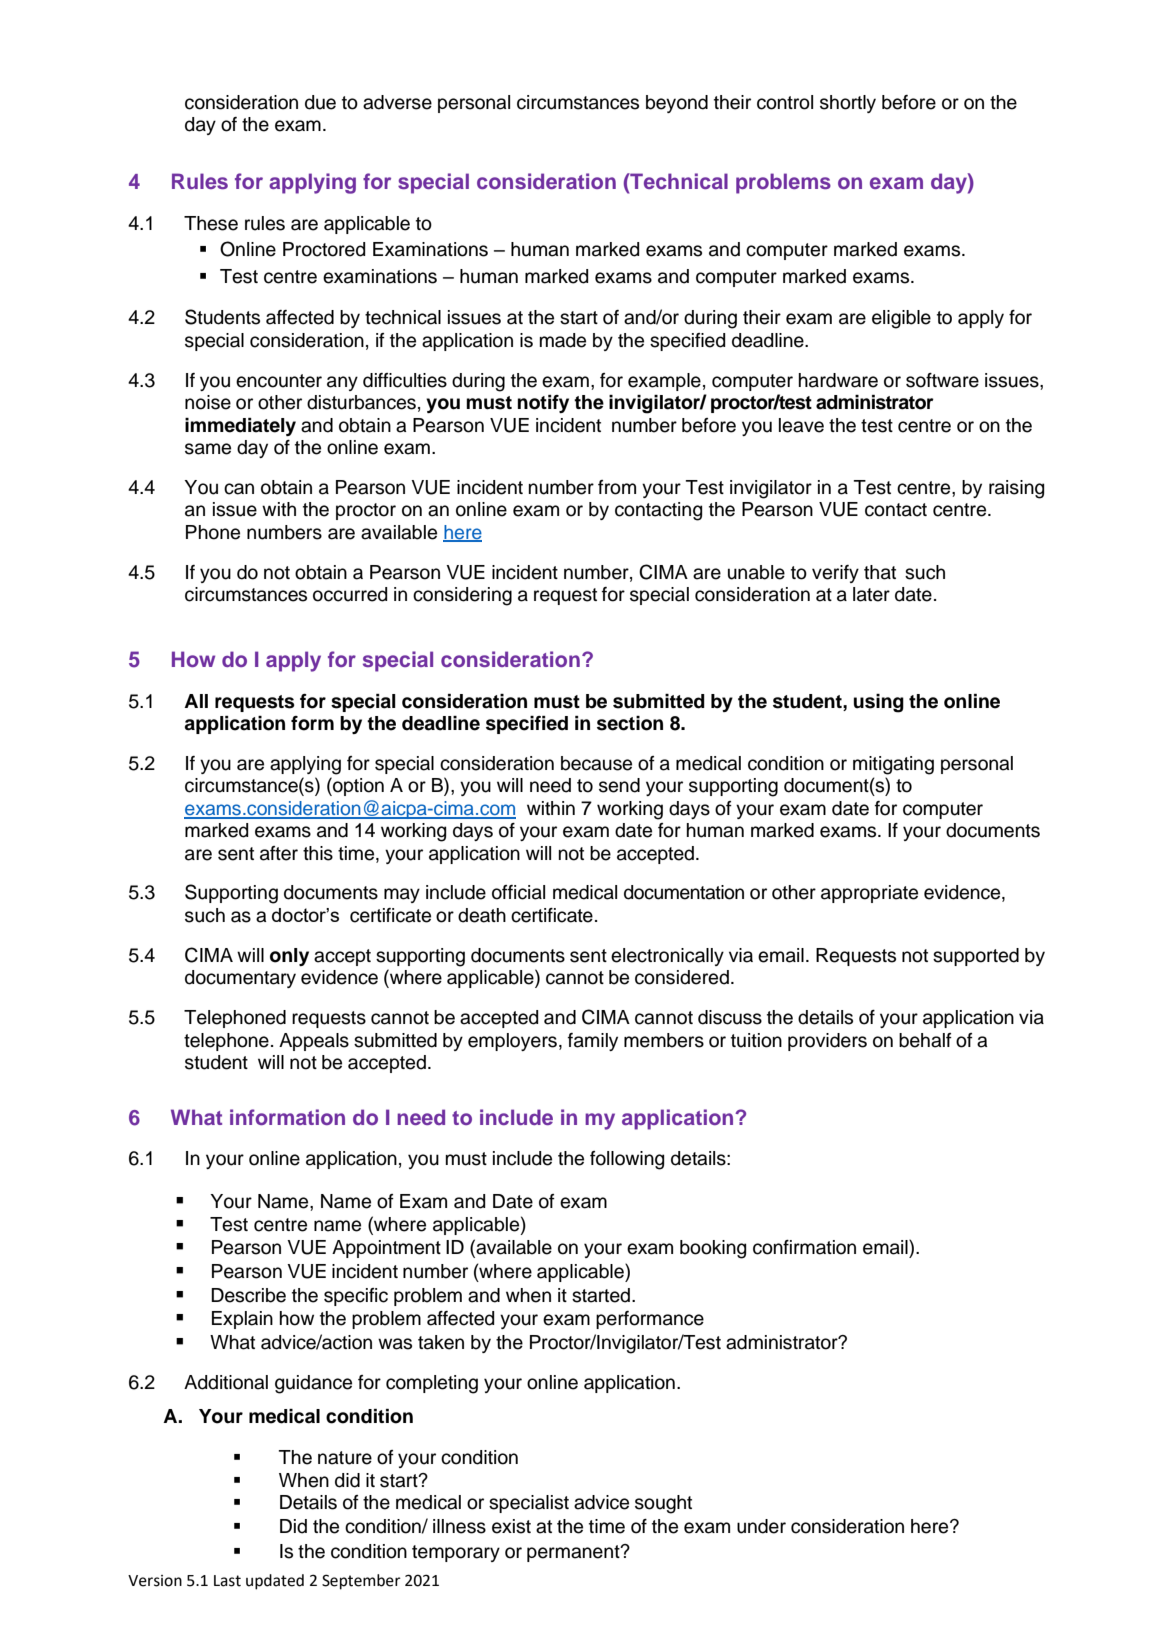 The height and width of the screenshot is (1640, 1159). What do you see at coordinates (848, 104) in the screenshot?
I see `shortly` at bounding box center [848, 104].
